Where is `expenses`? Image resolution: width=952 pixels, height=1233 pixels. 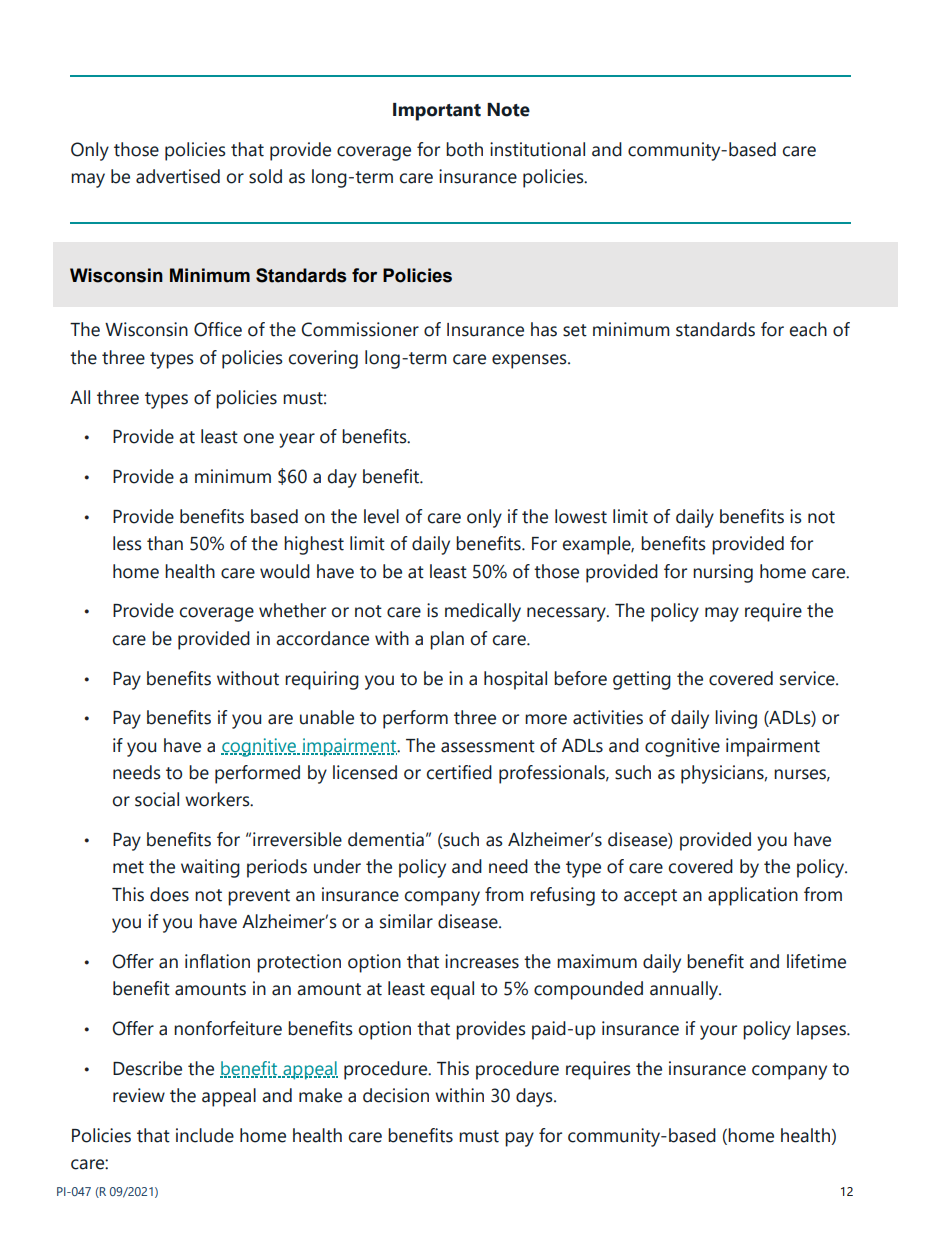 expenses is located at coordinates (530, 361).
